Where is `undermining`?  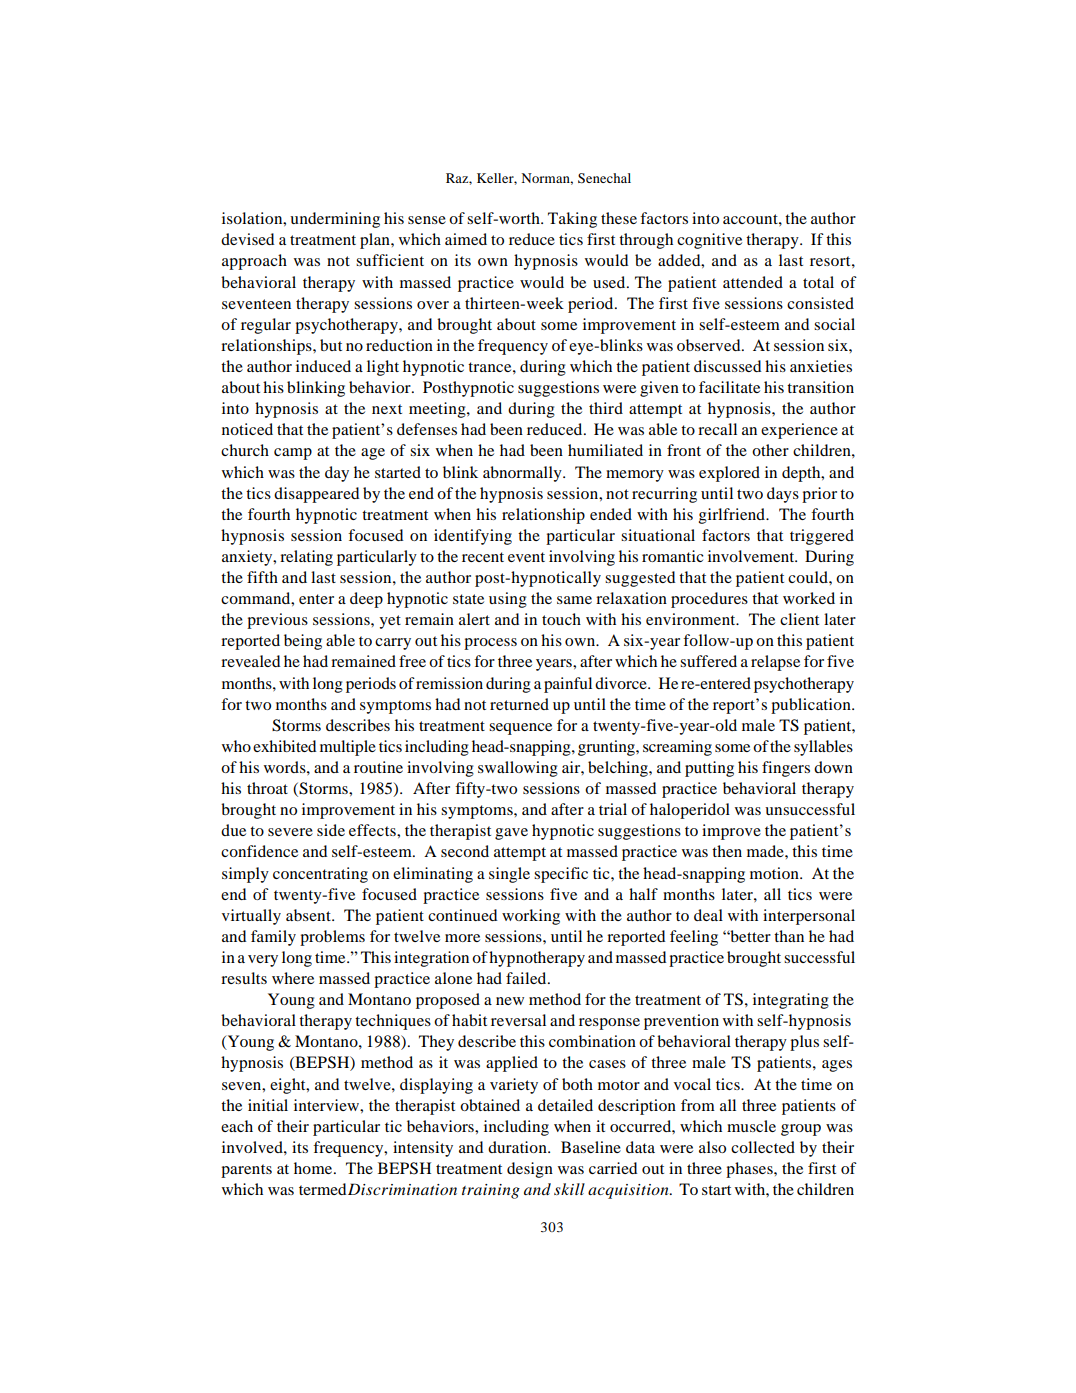 undermining is located at coordinates (335, 220).
